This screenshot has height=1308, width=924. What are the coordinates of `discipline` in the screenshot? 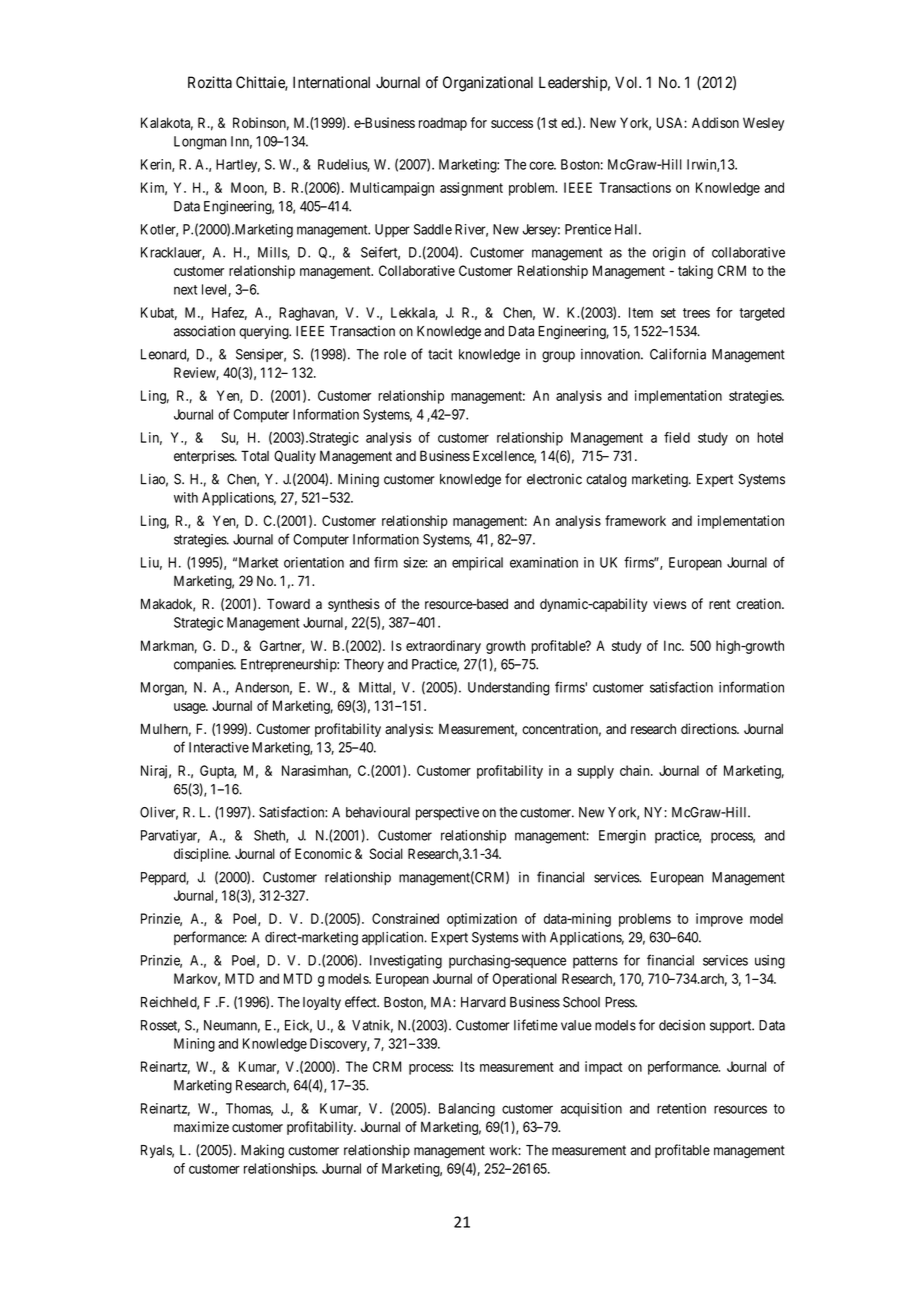 It's located at (202, 855).
